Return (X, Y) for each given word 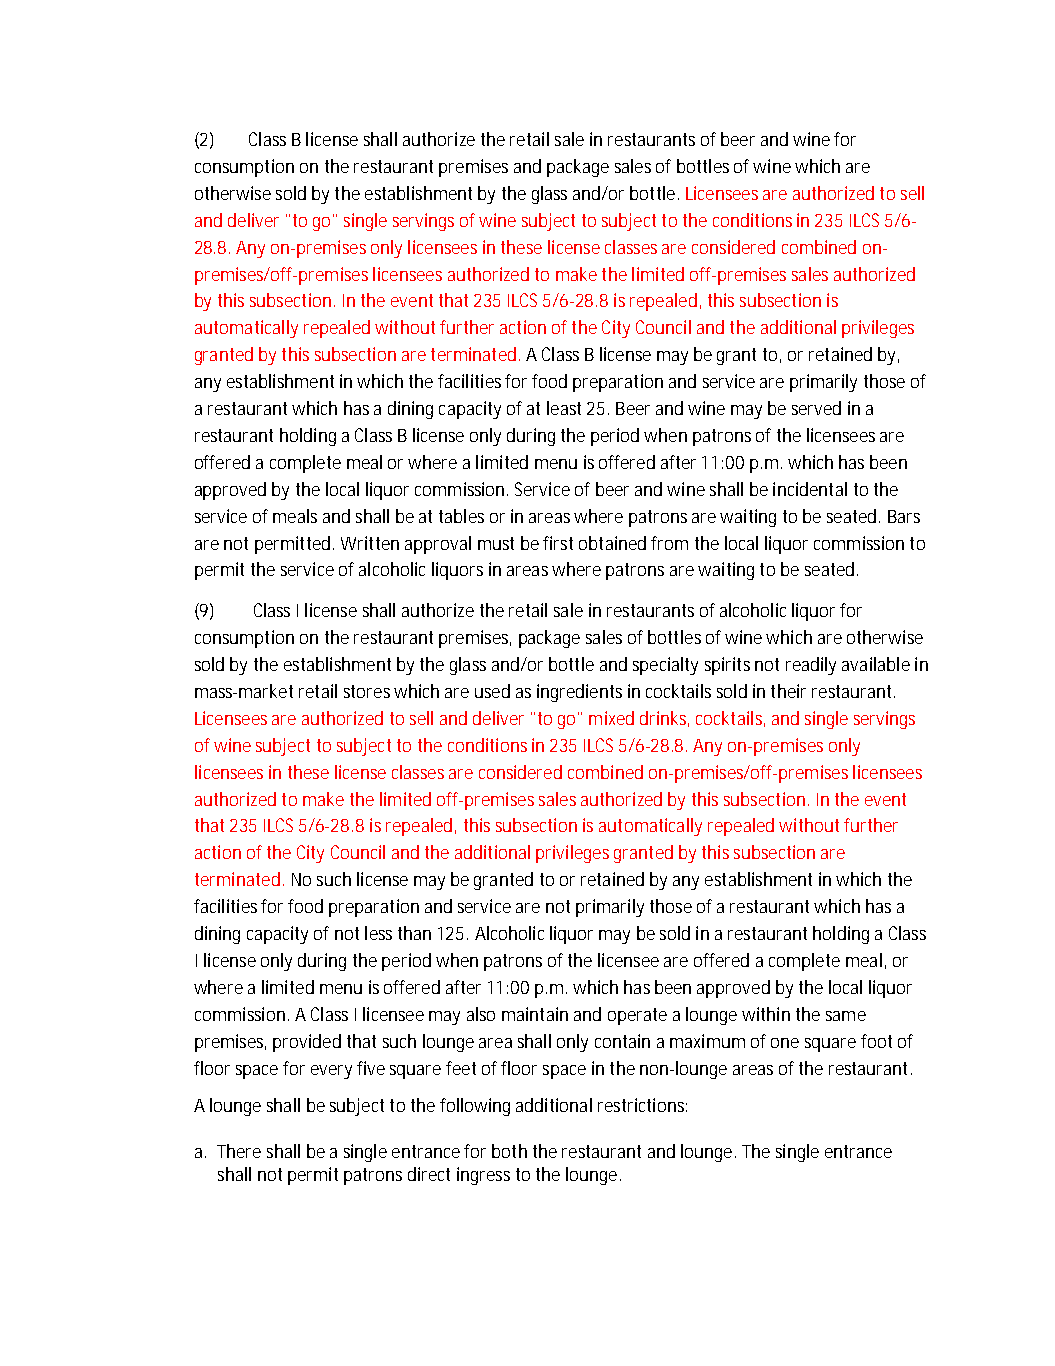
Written (370, 543)
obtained (615, 543)
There (239, 1151)
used (492, 691)
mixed (611, 718)
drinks (664, 719)
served (816, 408)
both (509, 1151)
